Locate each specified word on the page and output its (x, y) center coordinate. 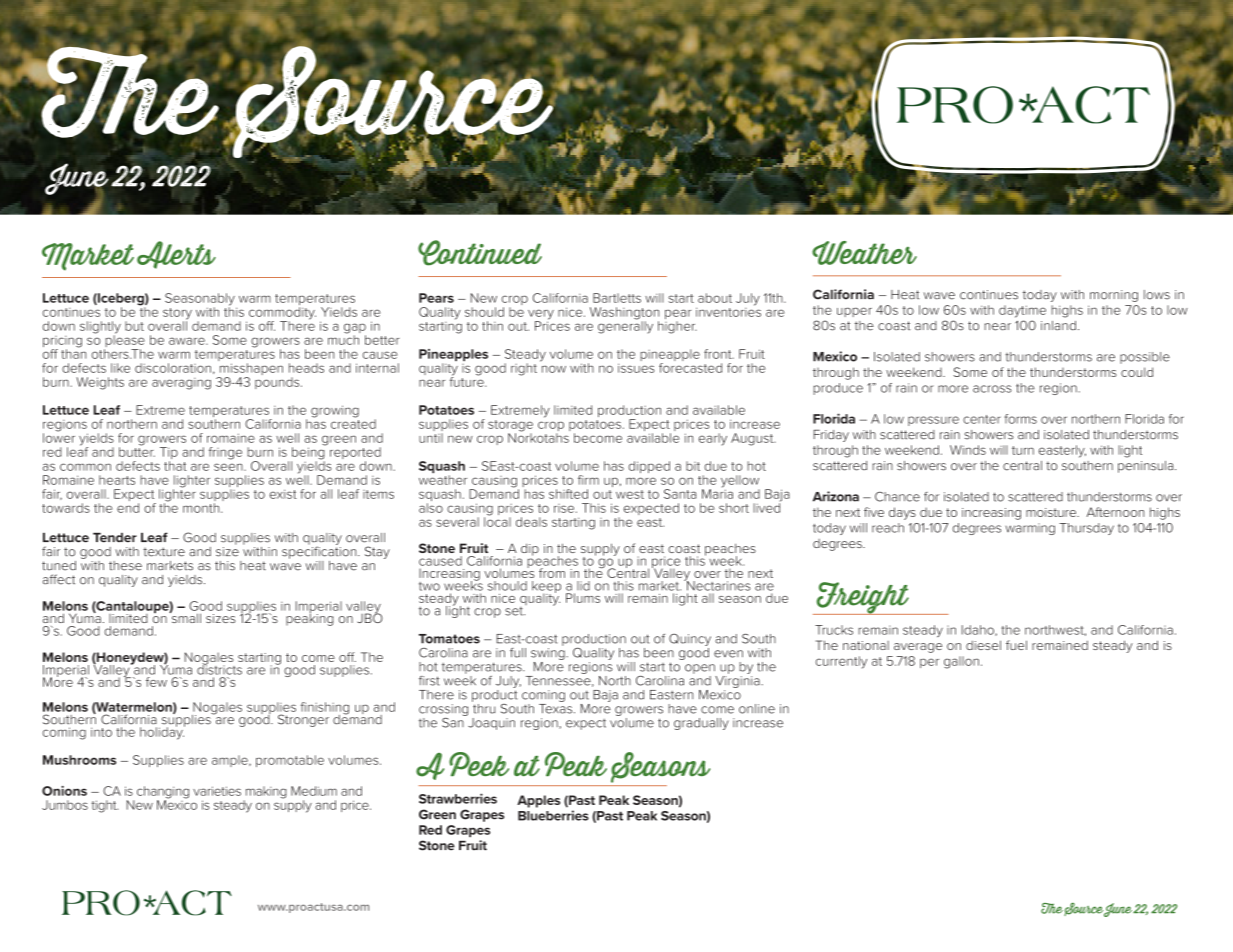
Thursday (1086, 529)
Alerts (176, 255)
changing (163, 793)
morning (1114, 296)
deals (531, 522)
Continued (480, 253)
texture (164, 552)
